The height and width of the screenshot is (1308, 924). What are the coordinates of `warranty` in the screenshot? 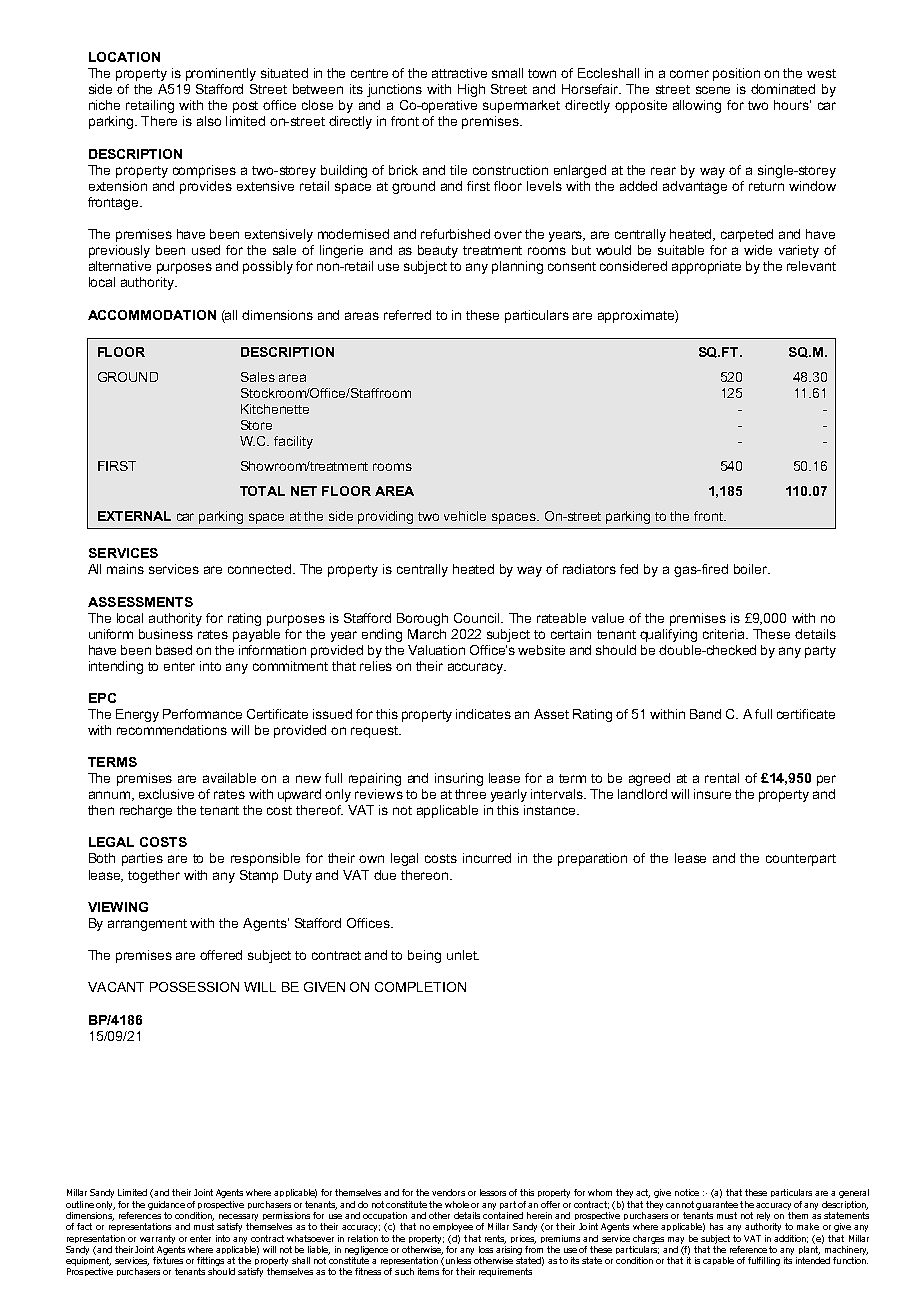 It's located at (157, 1239).
